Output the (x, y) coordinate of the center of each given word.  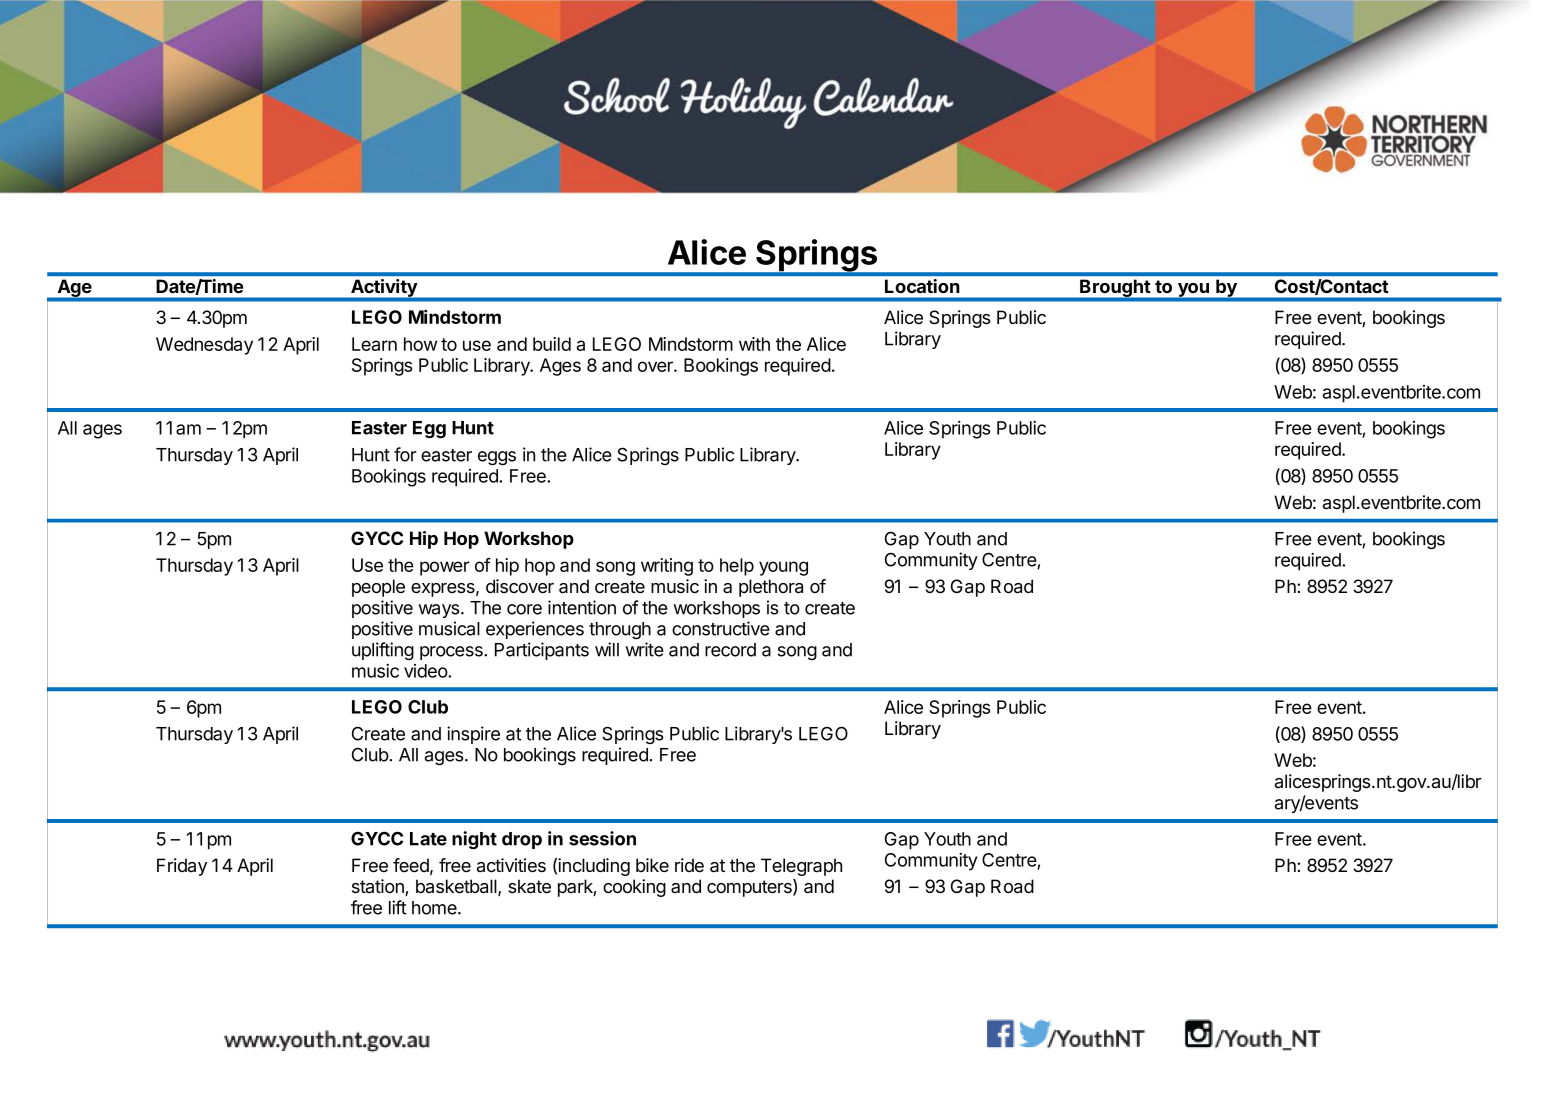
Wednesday (204, 346)
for (405, 454)
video (426, 671)
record (730, 650)
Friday (182, 867)
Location (922, 286)
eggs (497, 458)
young (783, 568)
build (552, 344)
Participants (542, 651)
